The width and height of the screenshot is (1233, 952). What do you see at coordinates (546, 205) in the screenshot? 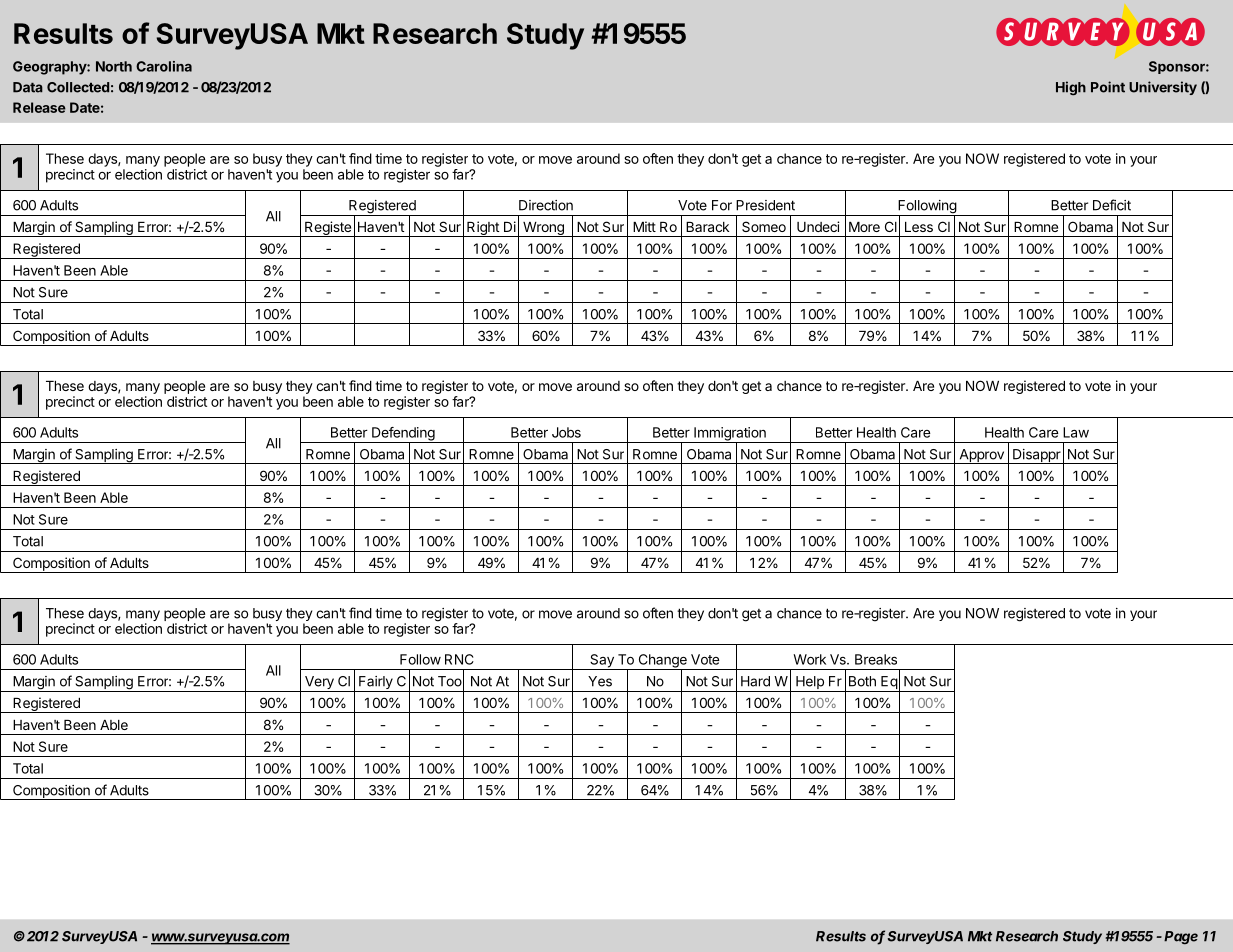
I see `Direction` at bounding box center [546, 205].
